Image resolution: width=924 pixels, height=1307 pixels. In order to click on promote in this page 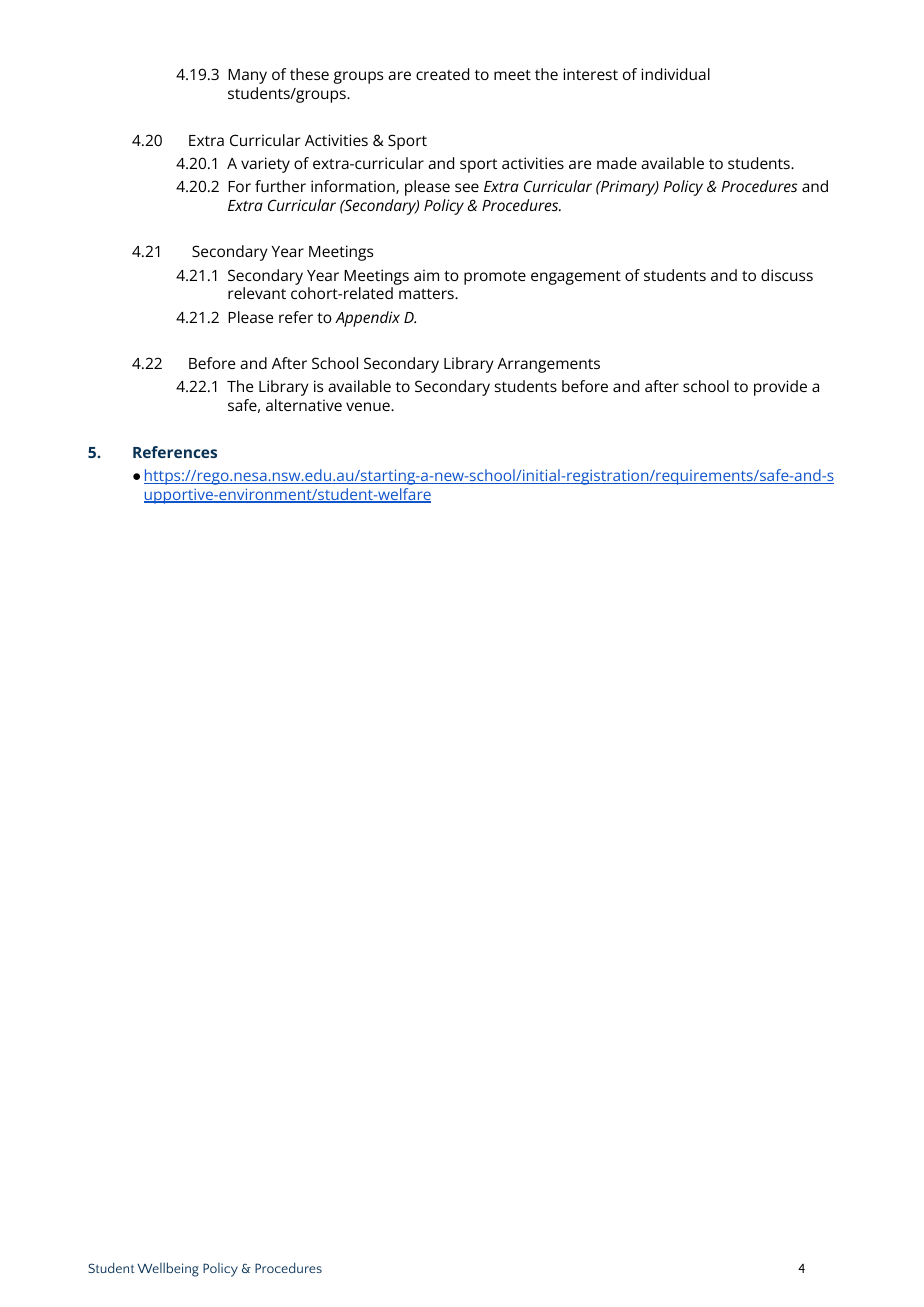, I will do `click(495, 278)`.
